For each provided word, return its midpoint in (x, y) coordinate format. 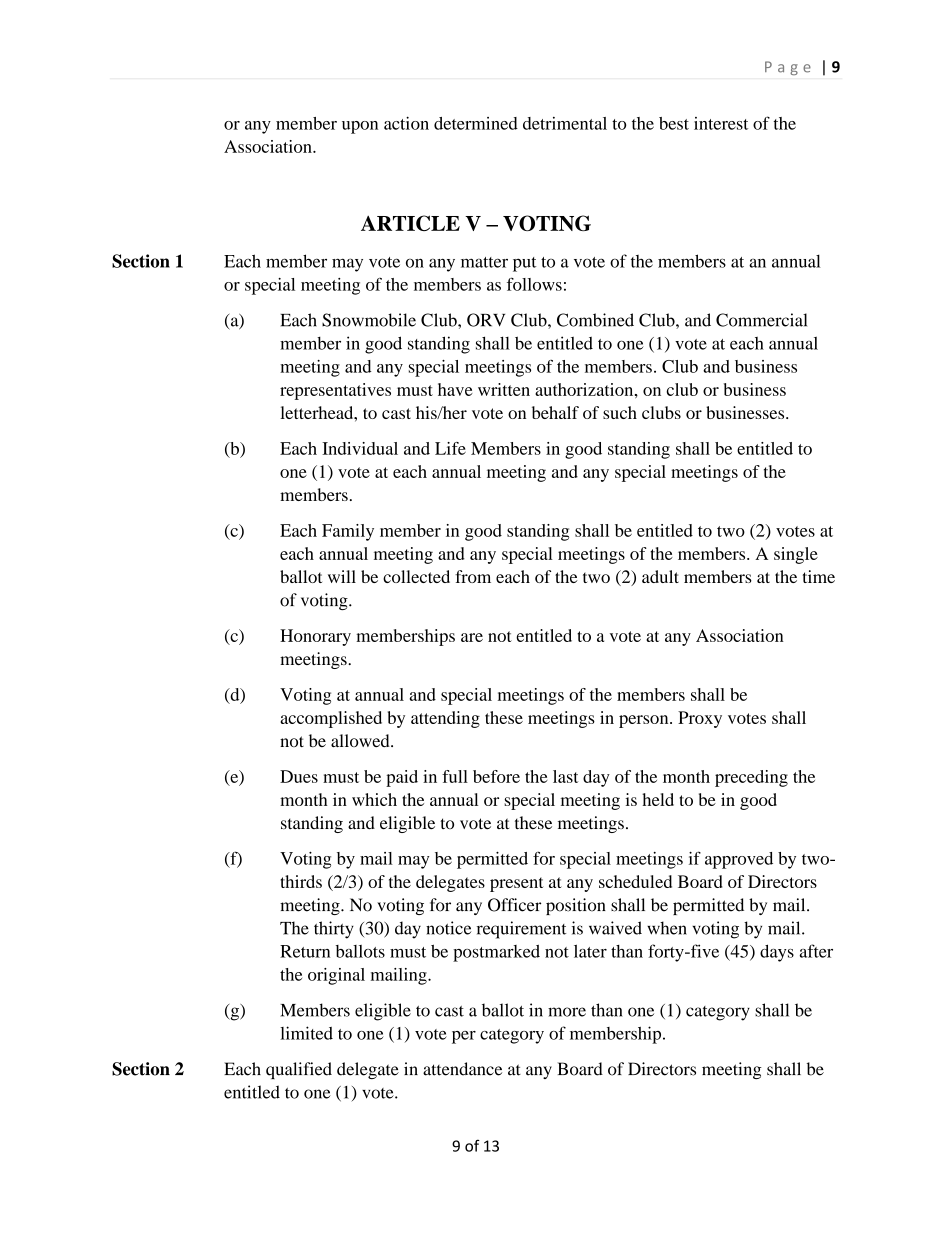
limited (306, 1033)
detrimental (565, 123)
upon (360, 127)
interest (721, 123)
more (567, 1012)
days (777, 953)
